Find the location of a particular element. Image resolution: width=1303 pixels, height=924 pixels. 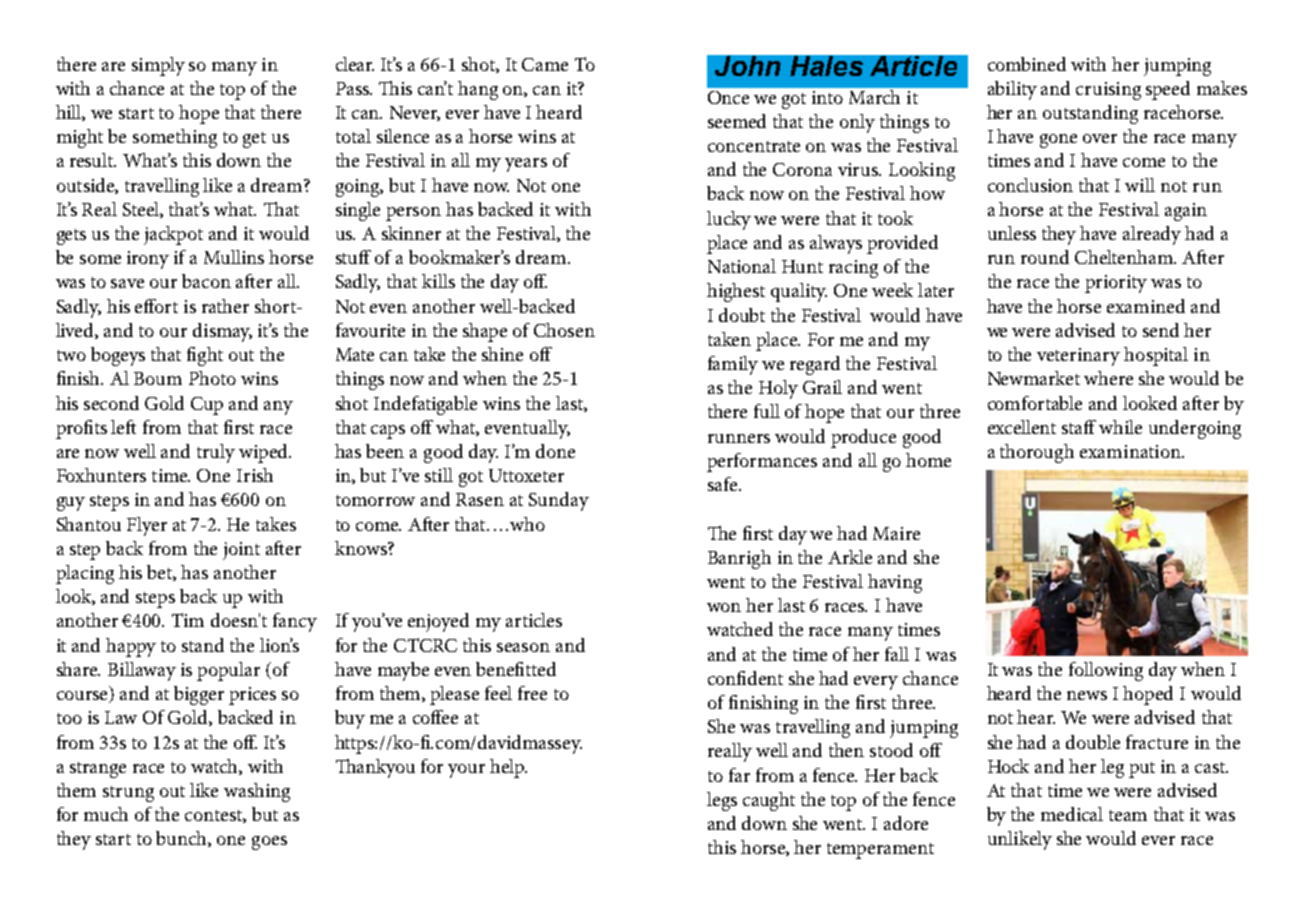

priority is located at coordinates (1116, 284).
